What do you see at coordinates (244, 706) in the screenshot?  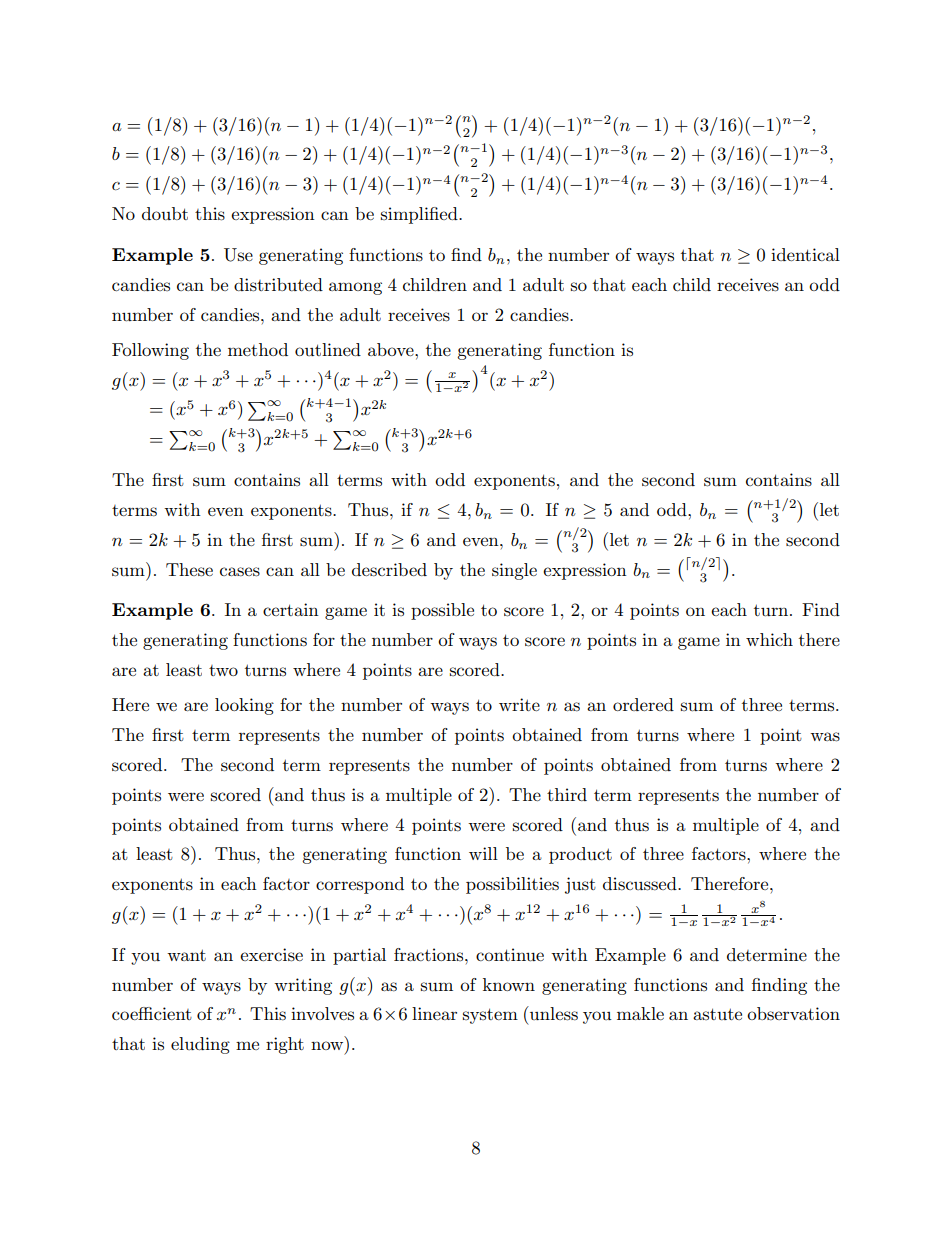 I see `looking` at bounding box center [244, 706].
